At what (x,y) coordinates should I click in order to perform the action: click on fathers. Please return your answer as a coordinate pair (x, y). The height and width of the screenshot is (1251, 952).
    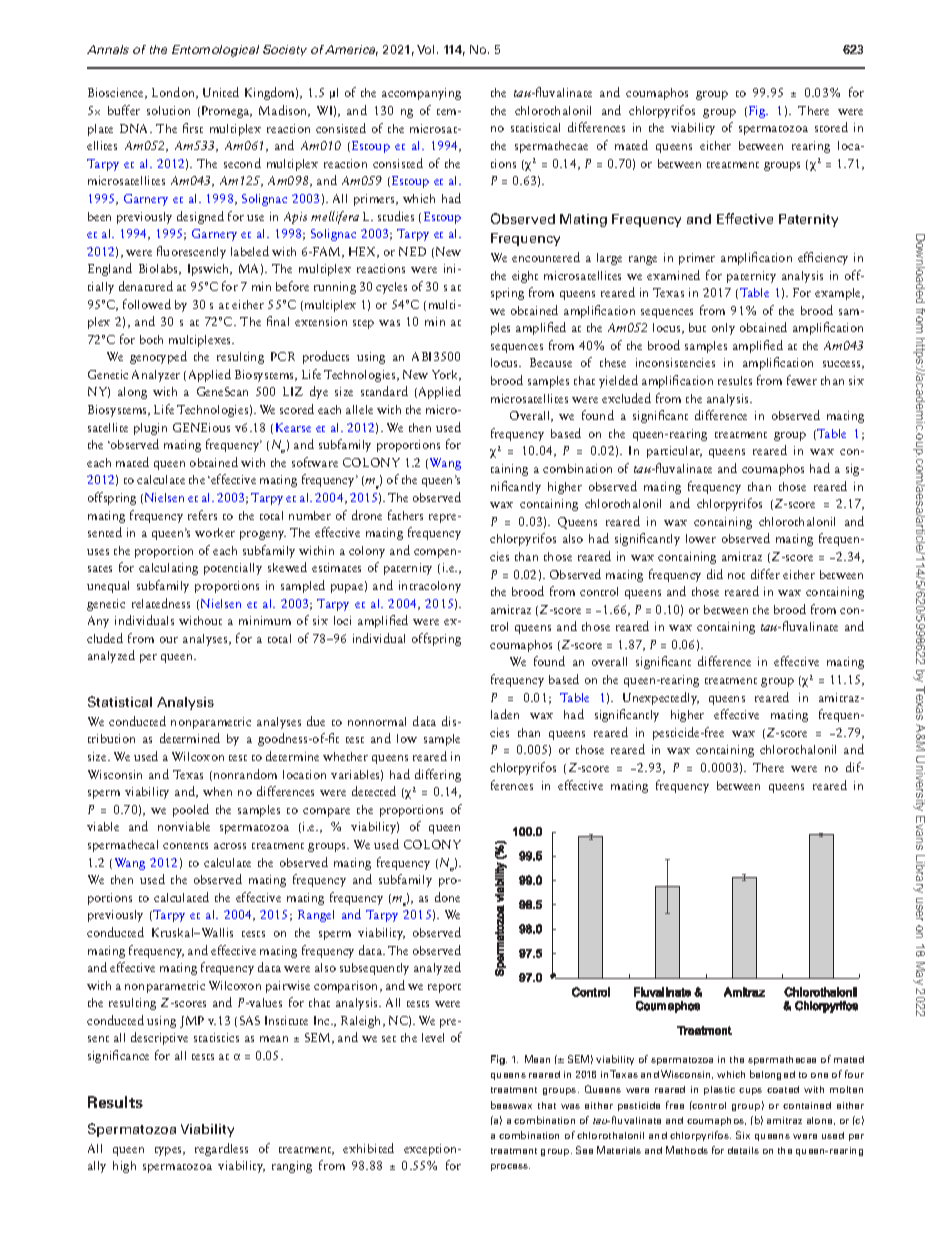
    Looking at the image, I should click on (405, 515).
